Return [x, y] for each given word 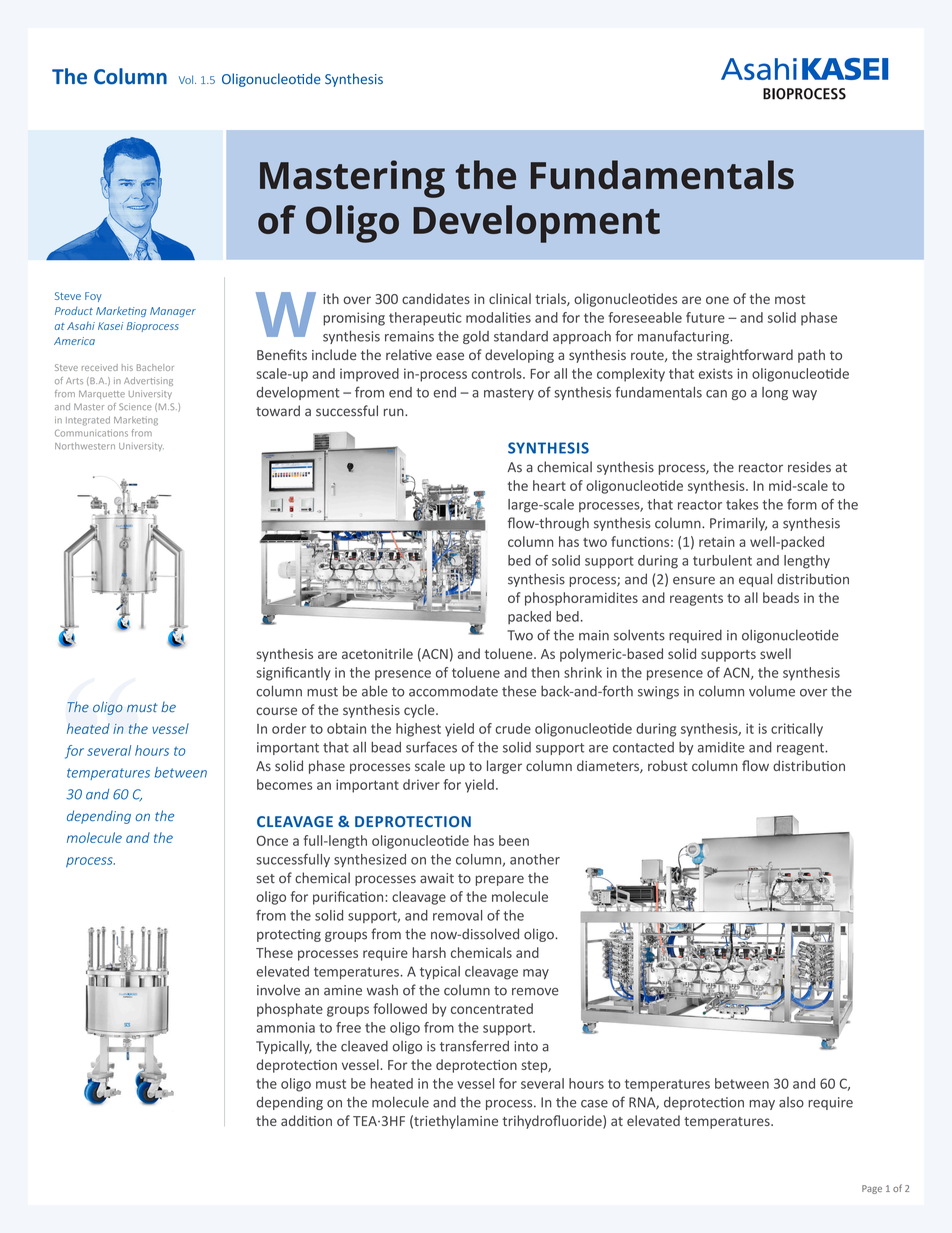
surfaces [431, 747]
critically [797, 730]
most [790, 299]
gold [476, 337]
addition [306, 1120]
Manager [173, 312]
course [276, 711]
